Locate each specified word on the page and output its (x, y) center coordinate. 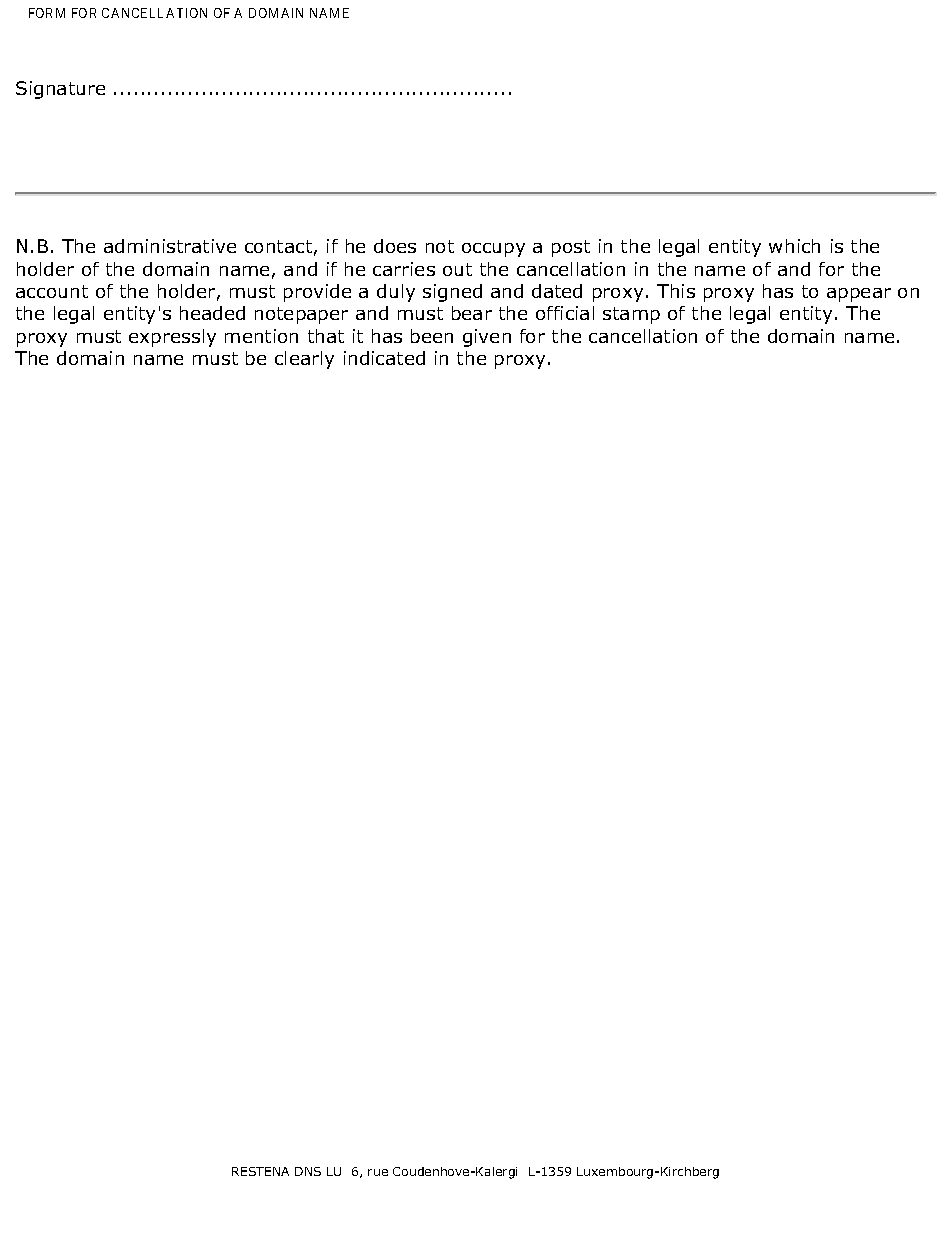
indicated (384, 358)
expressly (172, 338)
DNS (308, 1171)
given (487, 338)
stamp (631, 315)
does (395, 246)
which (794, 246)
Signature (60, 90)
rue (378, 1172)
